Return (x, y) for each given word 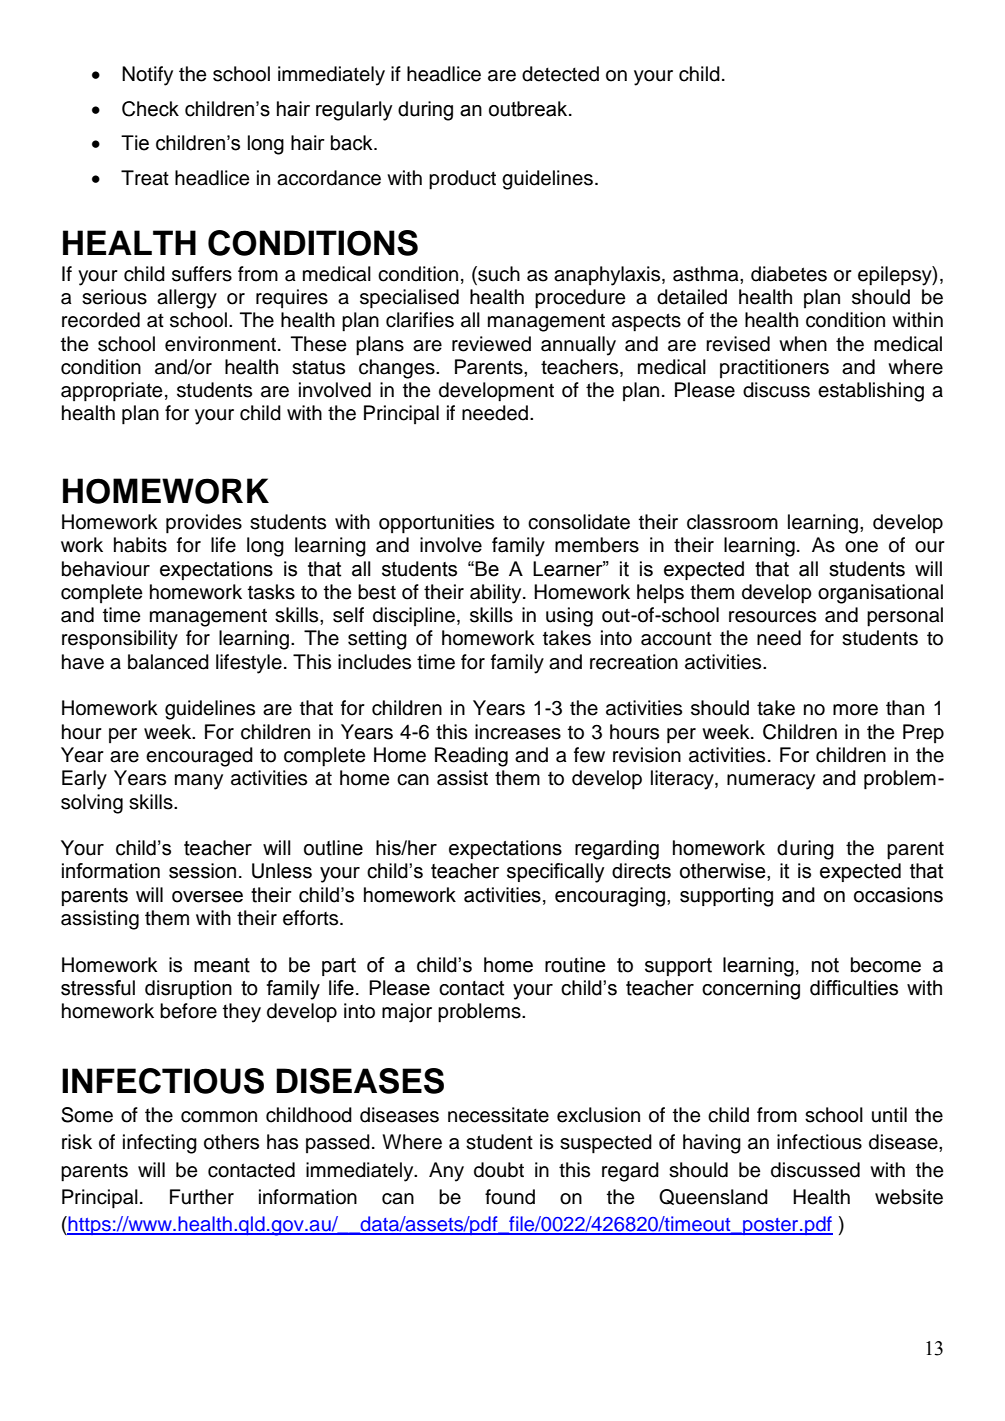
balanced (168, 662)
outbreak (529, 109)
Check (150, 109)
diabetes (789, 274)
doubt (499, 1170)
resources (772, 617)
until (889, 1115)
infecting (160, 1144)
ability (497, 594)
